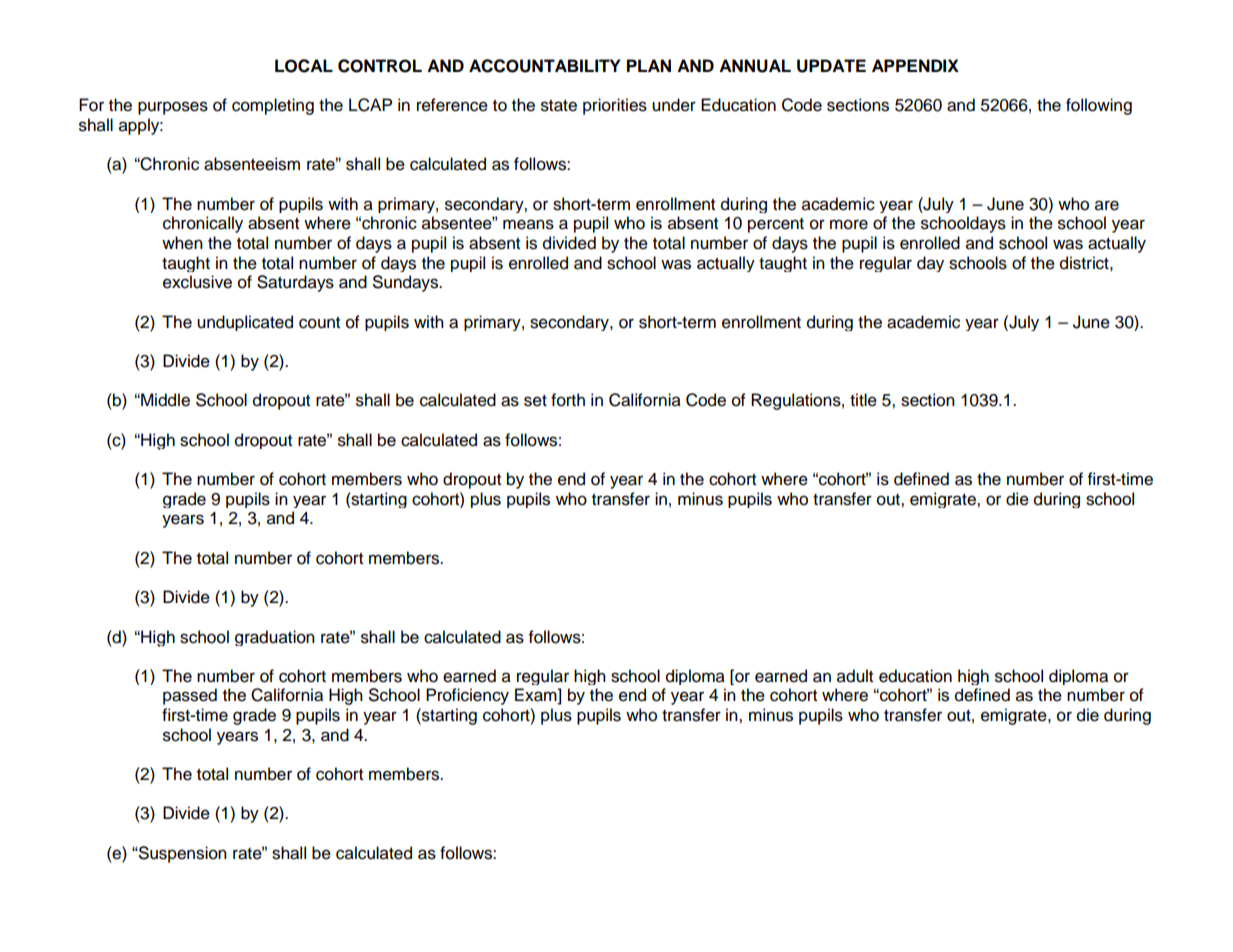  What do you see at coordinates (649, 65) in the page?
I see `PLAN` at bounding box center [649, 65].
